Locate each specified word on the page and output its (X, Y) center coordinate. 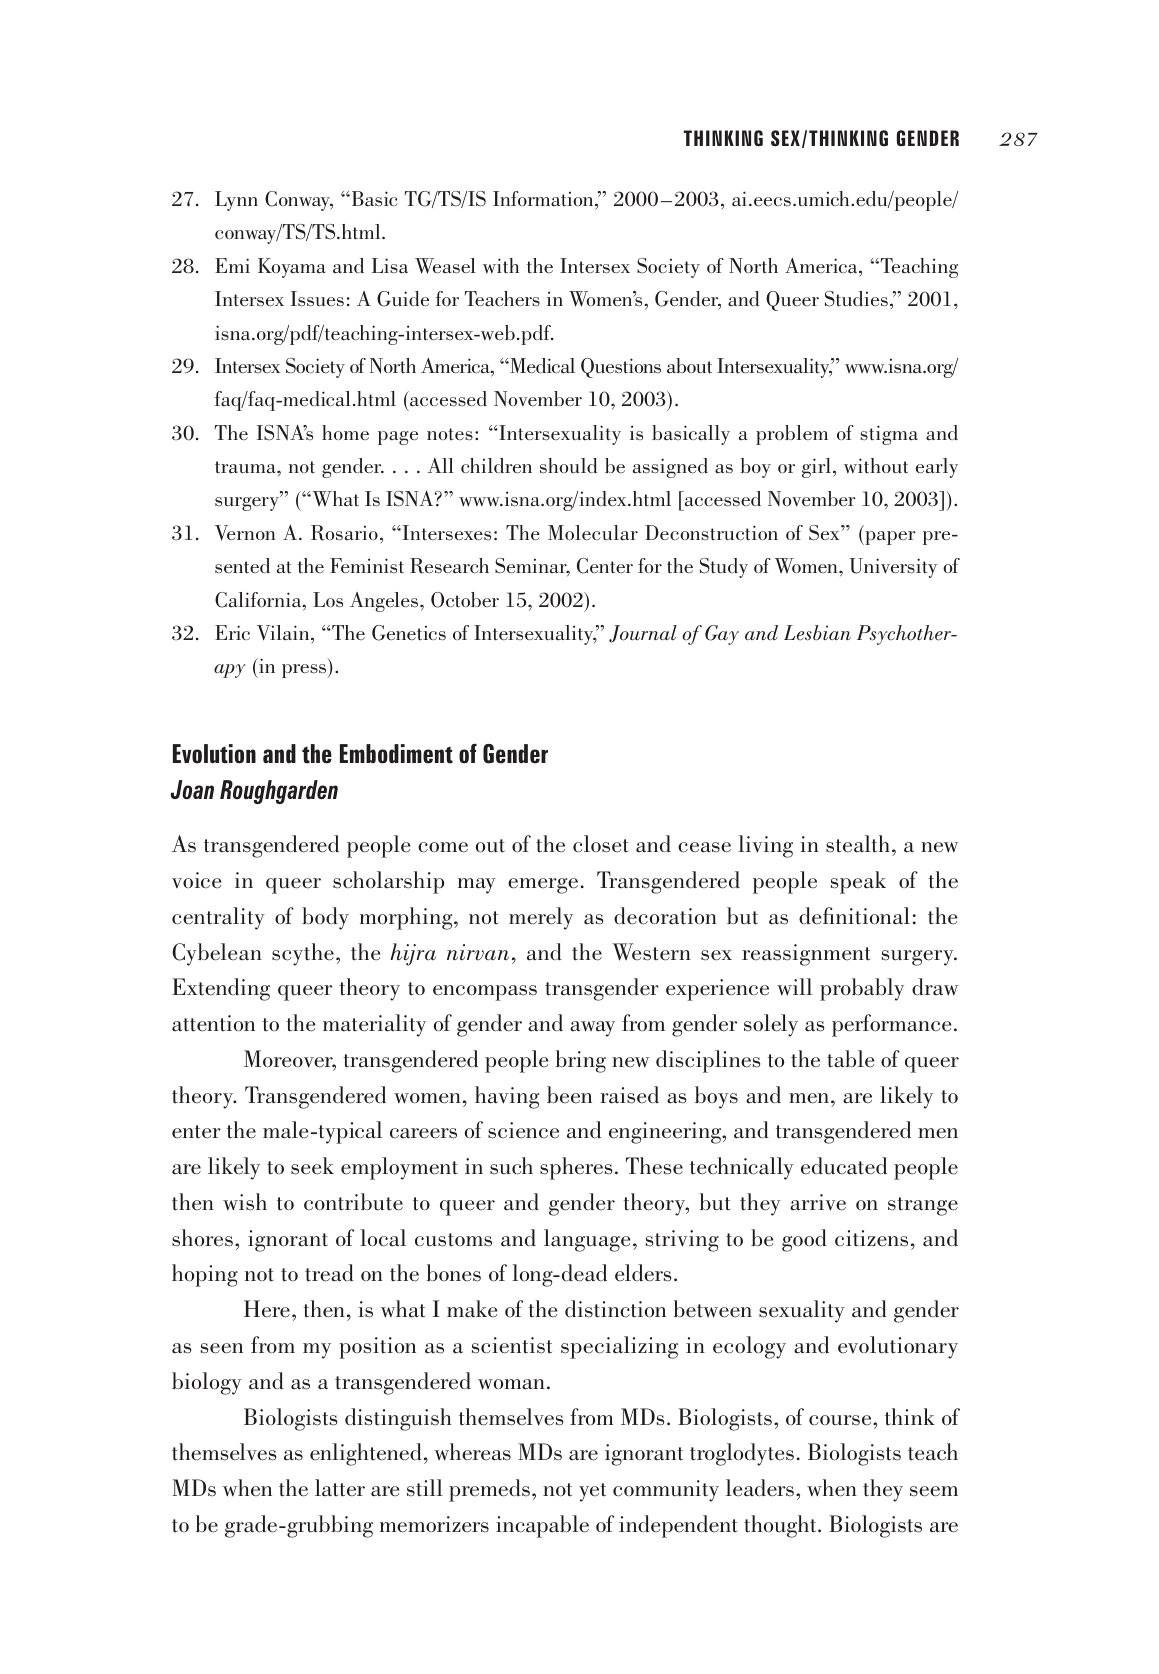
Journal (643, 634)
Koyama (292, 268)
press (305, 671)
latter (340, 1488)
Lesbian (817, 633)
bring (581, 1061)
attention (213, 1023)
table (850, 1059)
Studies (856, 299)
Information (544, 198)
